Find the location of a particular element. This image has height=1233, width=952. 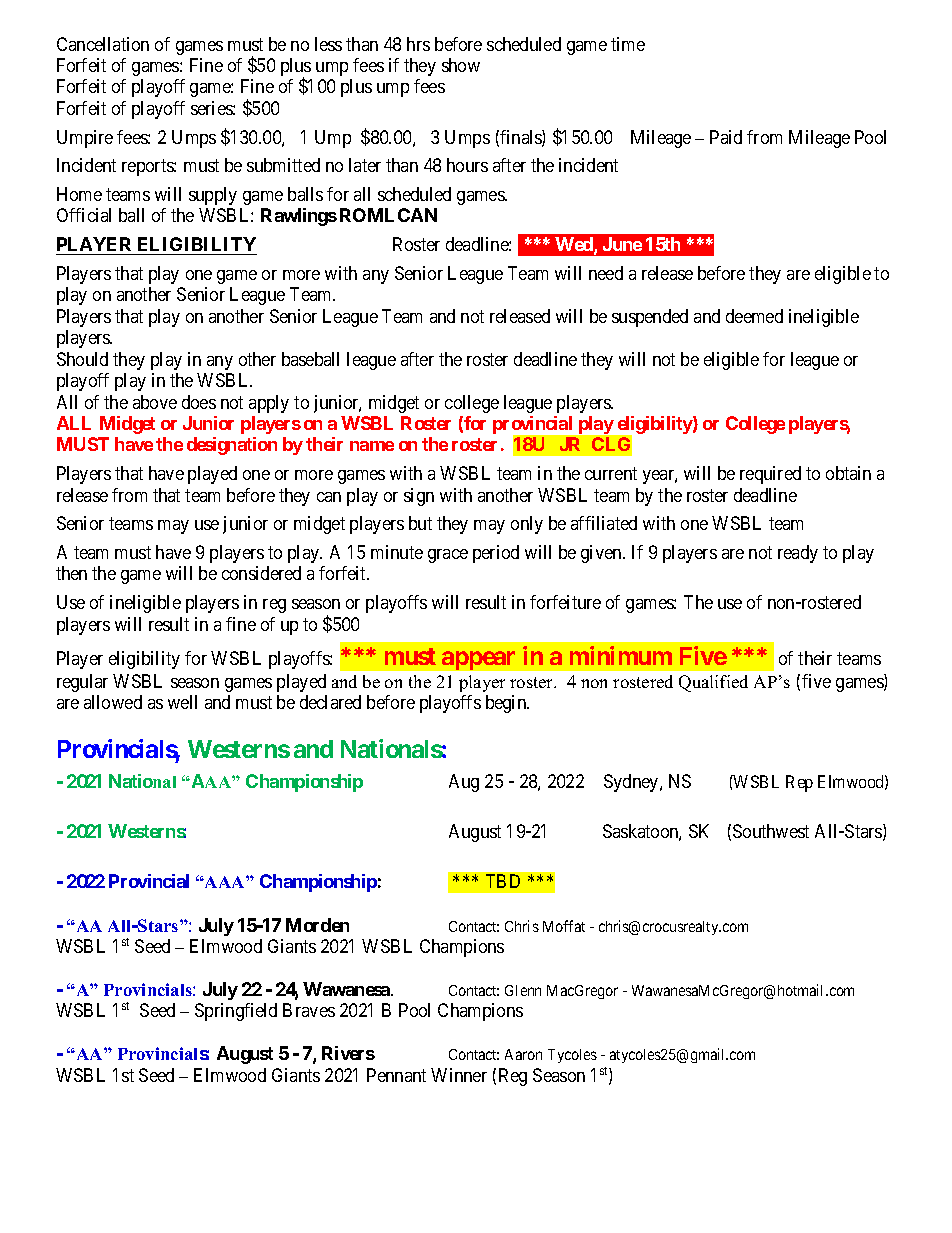

required is located at coordinates (770, 475).
